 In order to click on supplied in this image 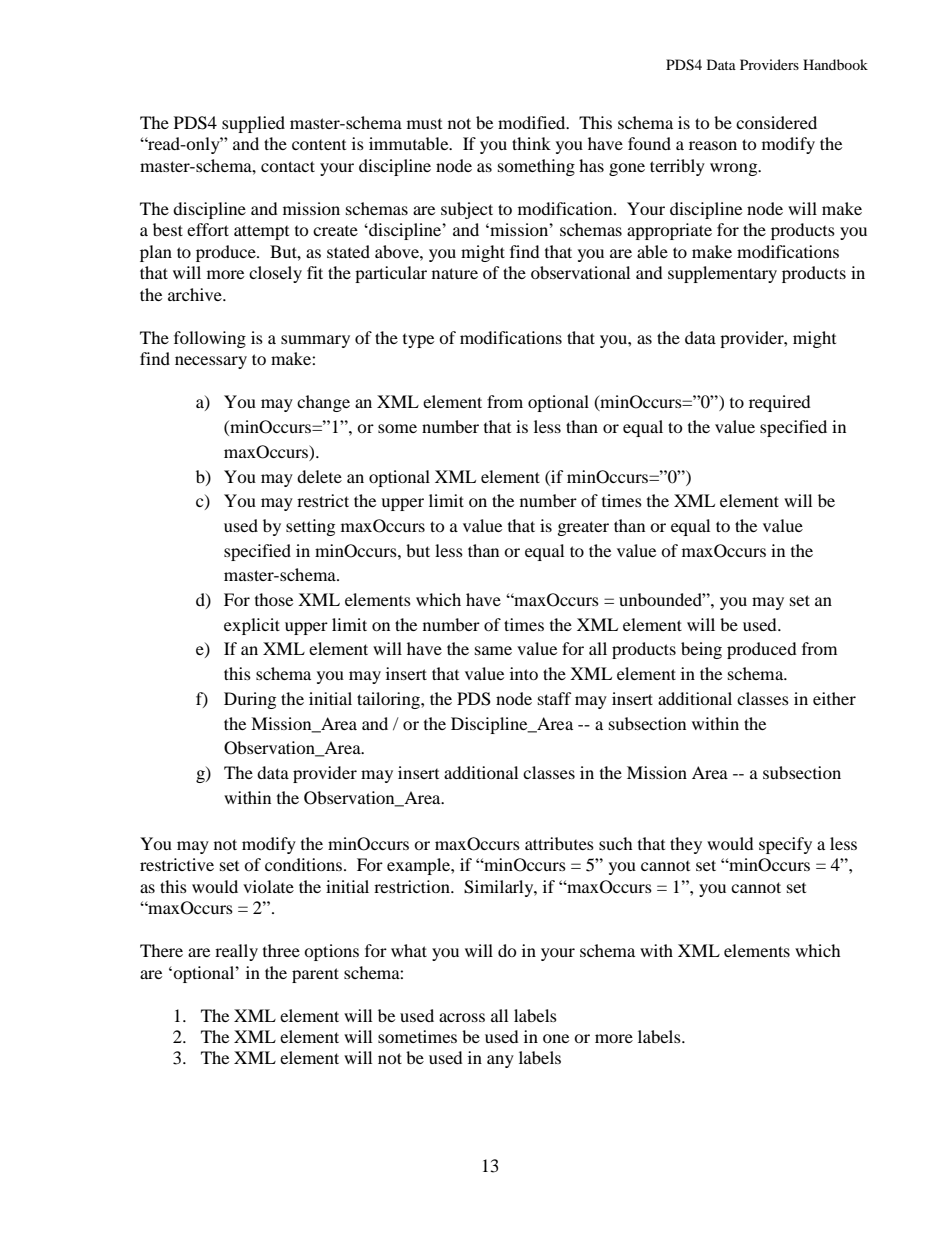, I will do `click(253, 124)`.
